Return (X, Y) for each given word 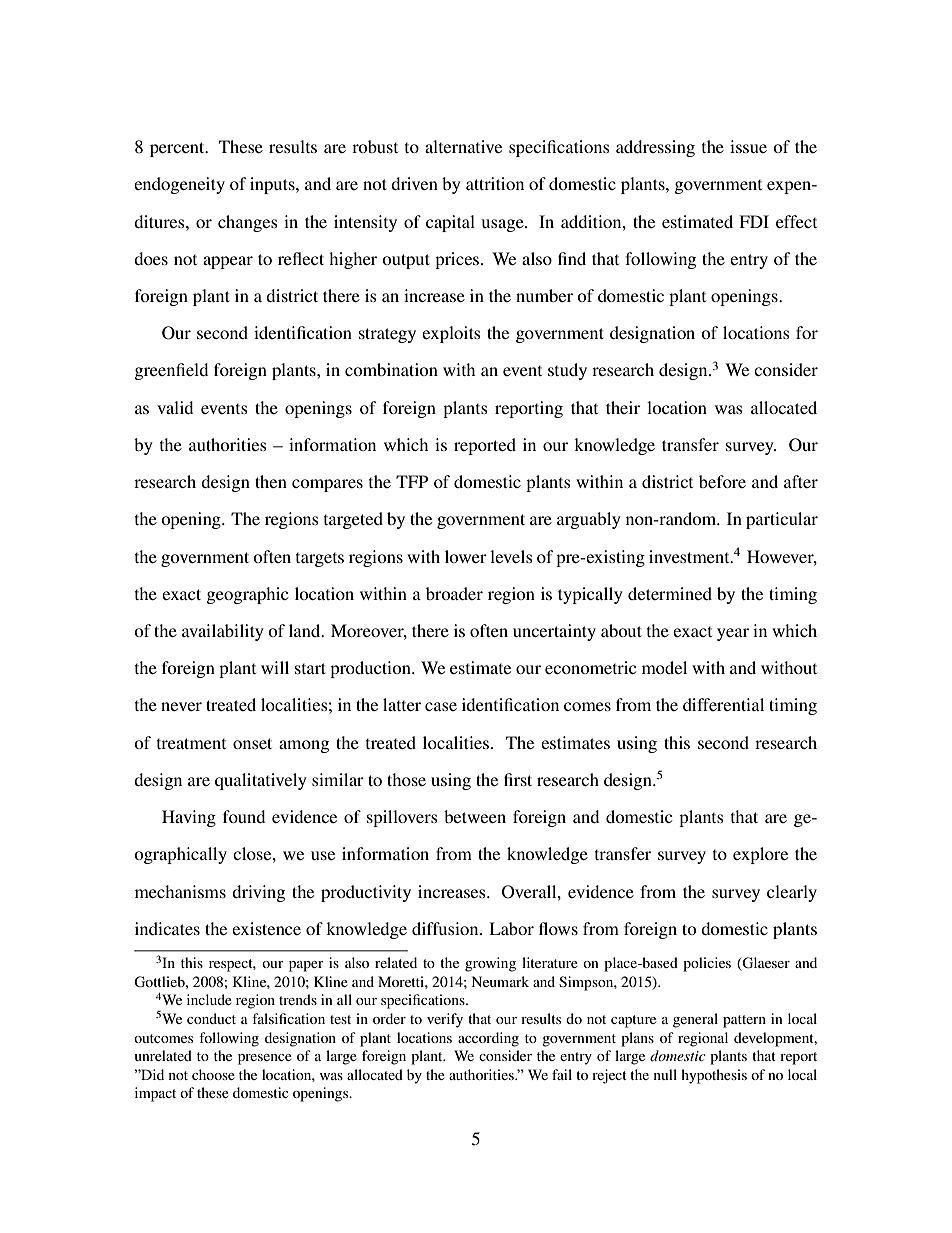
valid (175, 407)
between (475, 816)
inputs (273, 185)
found (244, 816)
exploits (451, 334)
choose (213, 1074)
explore (760, 855)
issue (748, 146)
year (733, 634)
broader (454, 593)
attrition (495, 183)
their (623, 407)
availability (223, 632)
